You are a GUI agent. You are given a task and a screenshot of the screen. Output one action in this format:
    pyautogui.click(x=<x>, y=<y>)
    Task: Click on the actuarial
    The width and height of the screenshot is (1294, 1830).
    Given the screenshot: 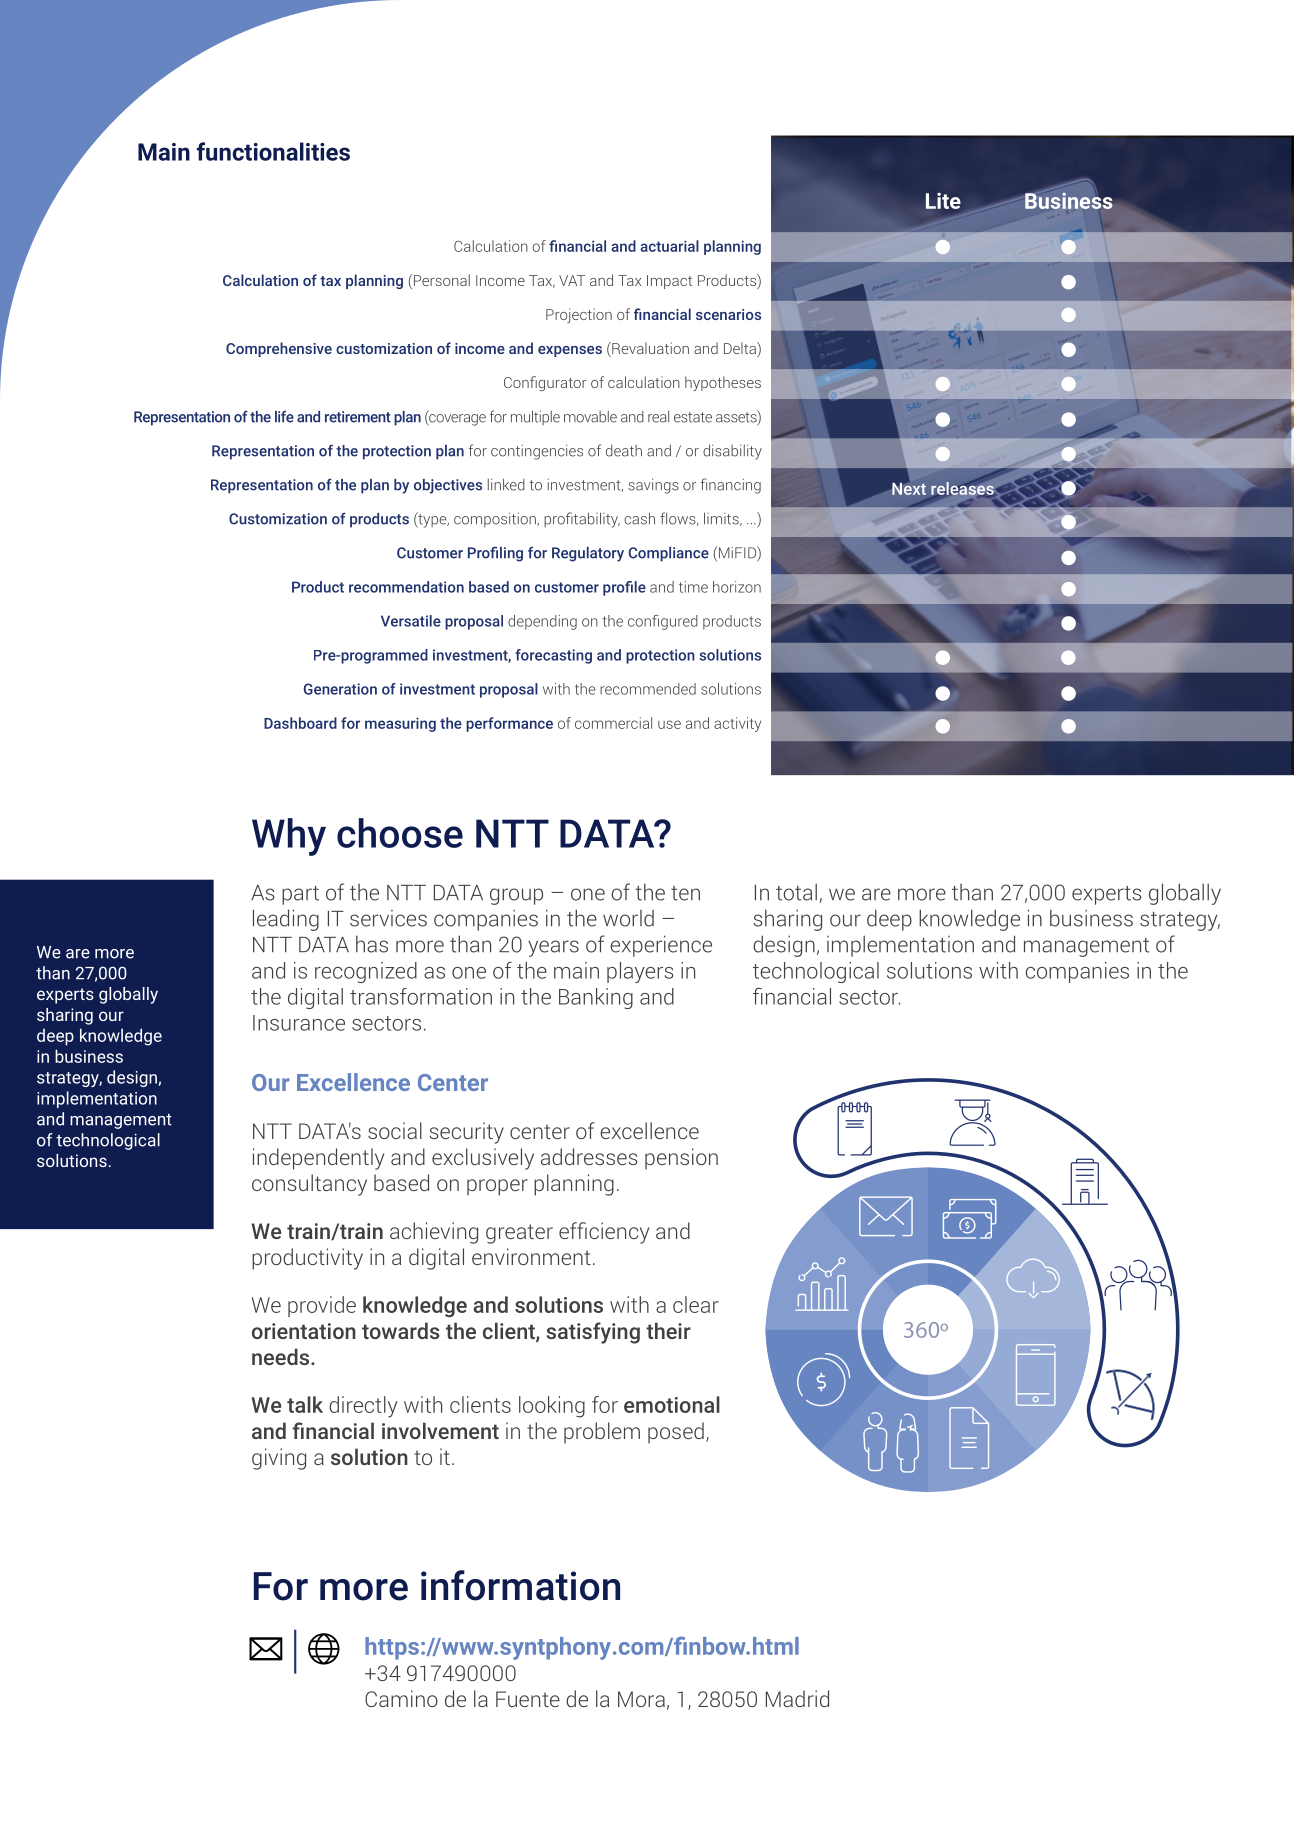 What is the action you would take?
    pyautogui.click(x=669, y=246)
